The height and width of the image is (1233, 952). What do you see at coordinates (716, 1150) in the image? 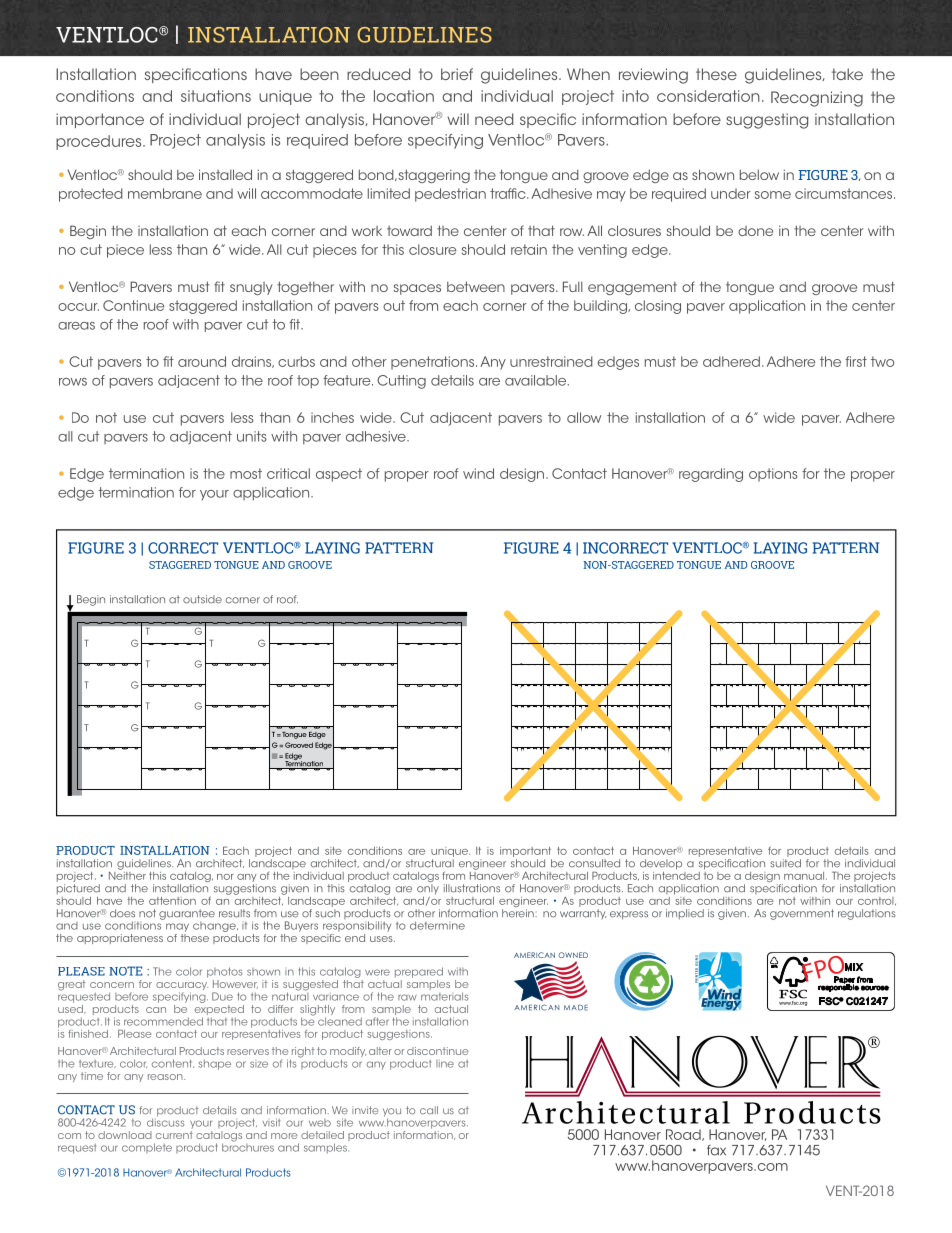
I see `fax` at bounding box center [716, 1150].
